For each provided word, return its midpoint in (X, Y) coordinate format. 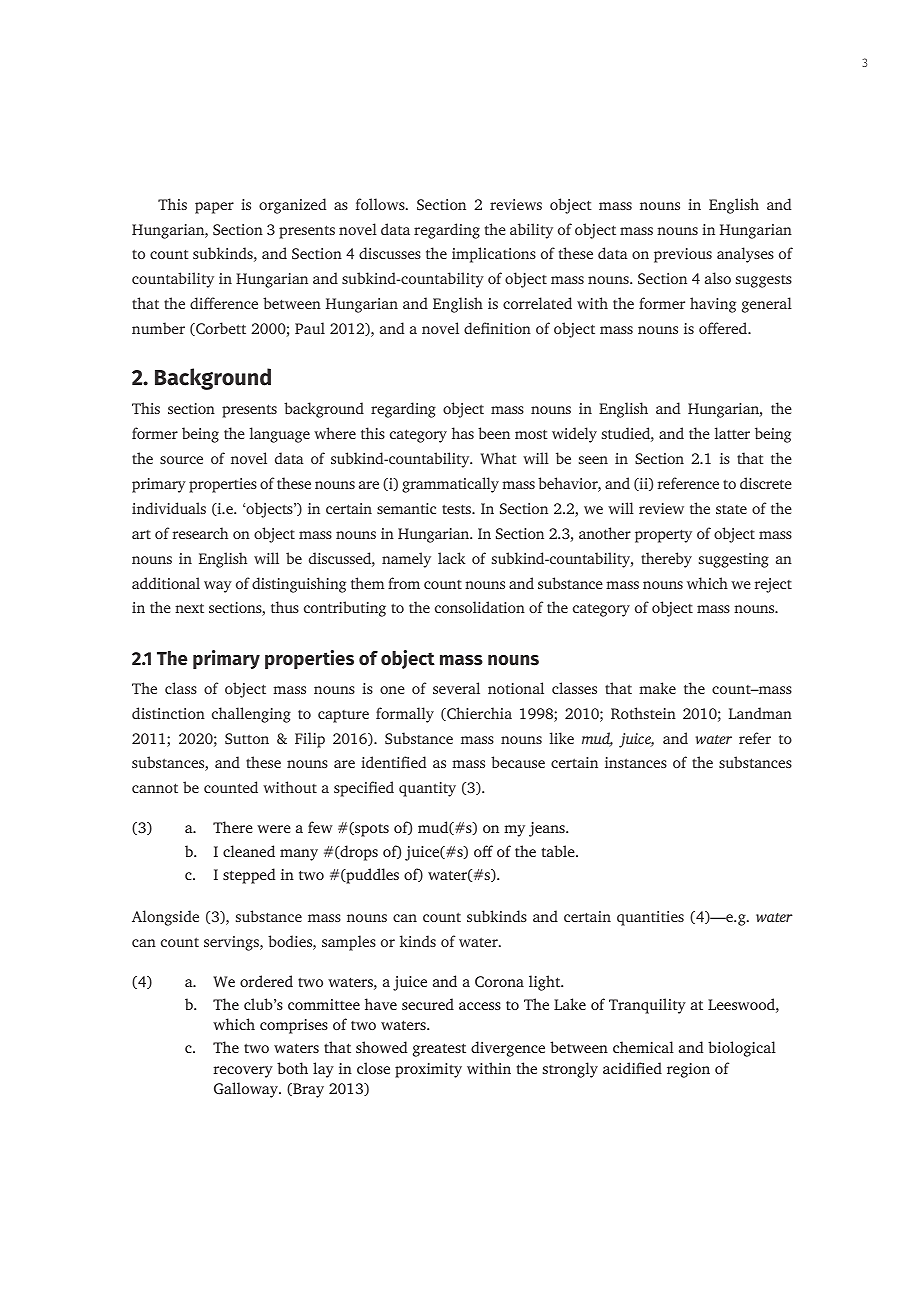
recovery (243, 1072)
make (657, 688)
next (189, 608)
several (456, 688)
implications (494, 255)
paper (214, 208)
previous (683, 255)
